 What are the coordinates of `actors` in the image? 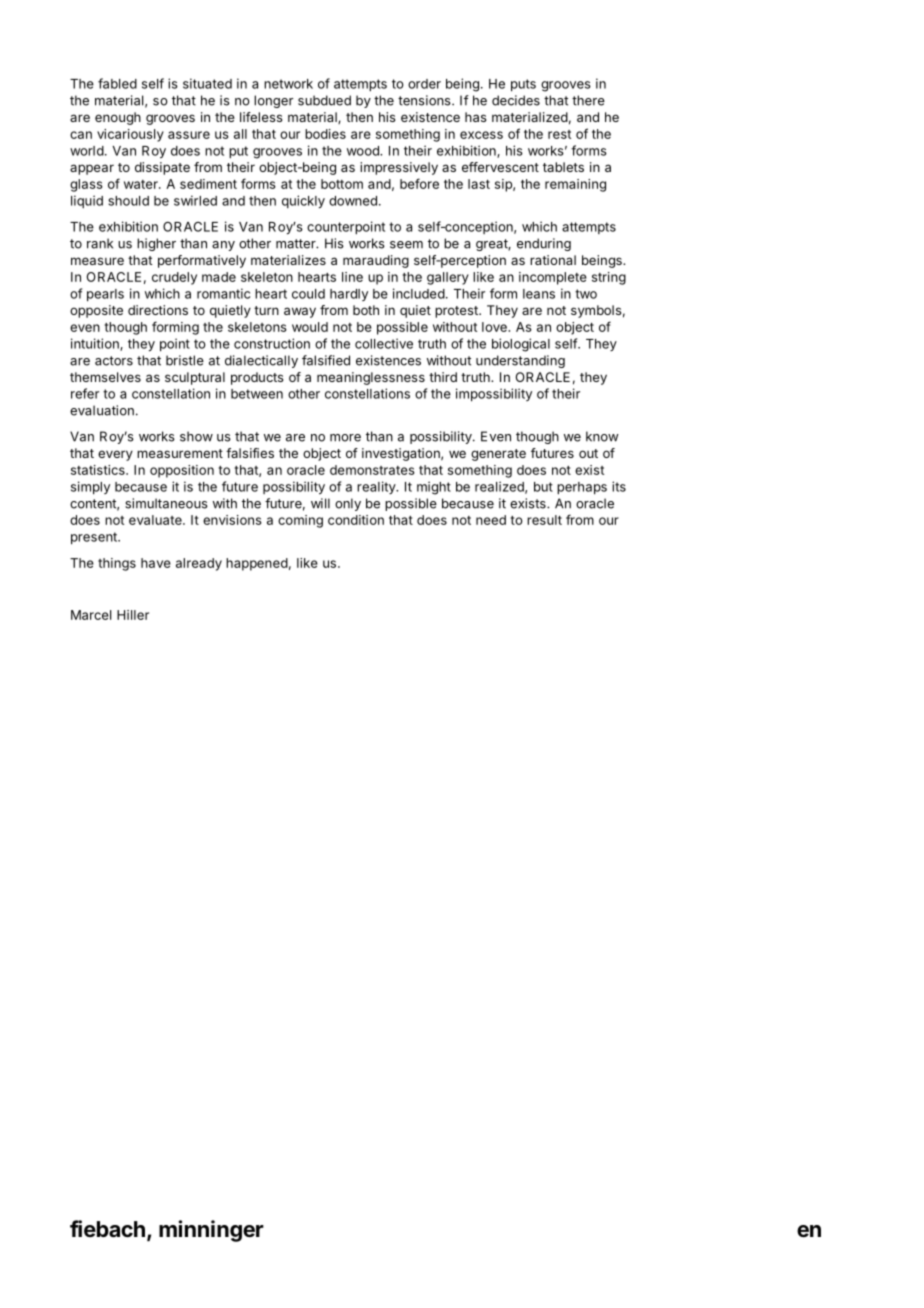 It's located at (114, 361).
